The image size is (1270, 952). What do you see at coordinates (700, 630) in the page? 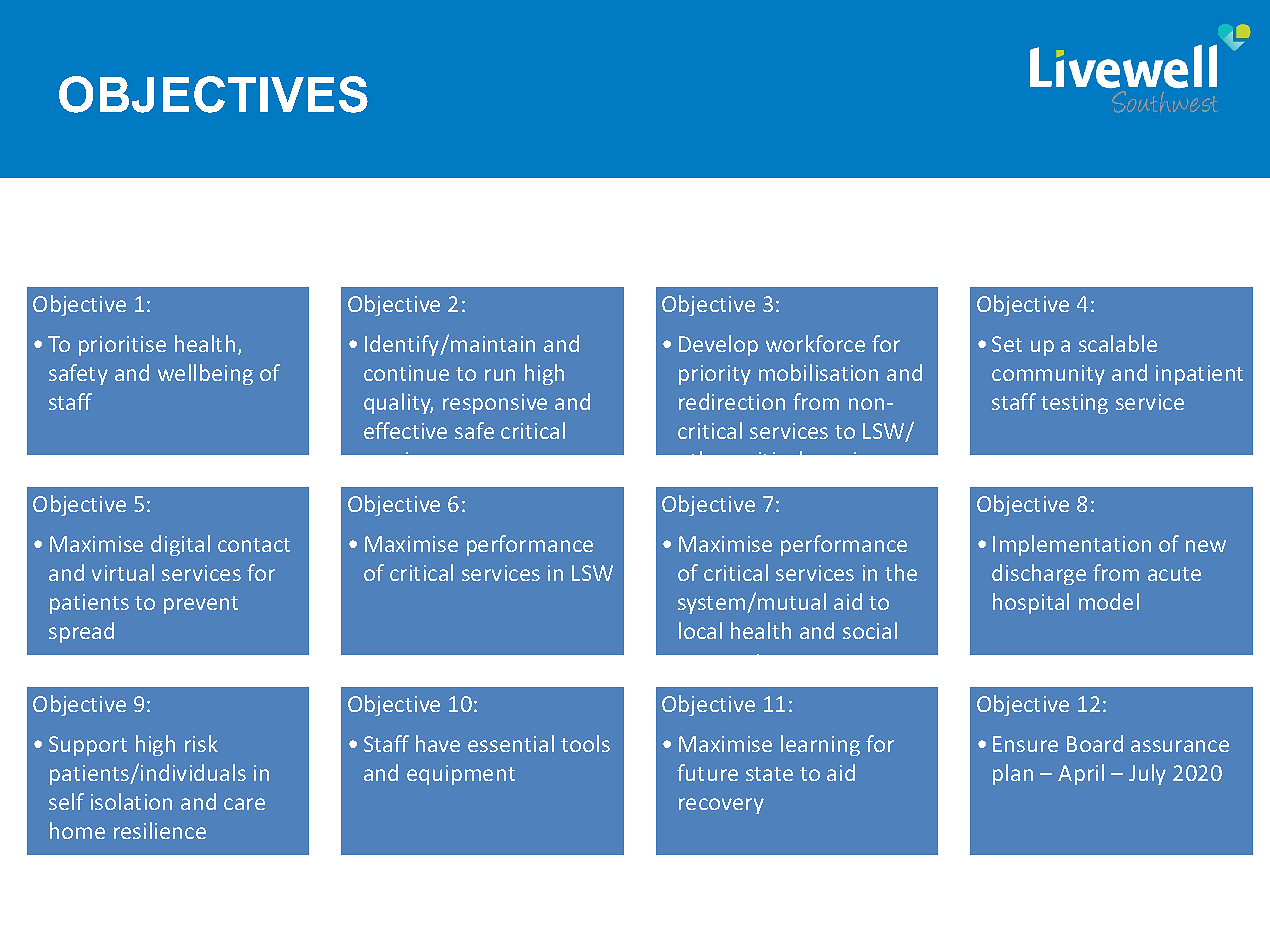
I see `local` at bounding box center [700, 630].
